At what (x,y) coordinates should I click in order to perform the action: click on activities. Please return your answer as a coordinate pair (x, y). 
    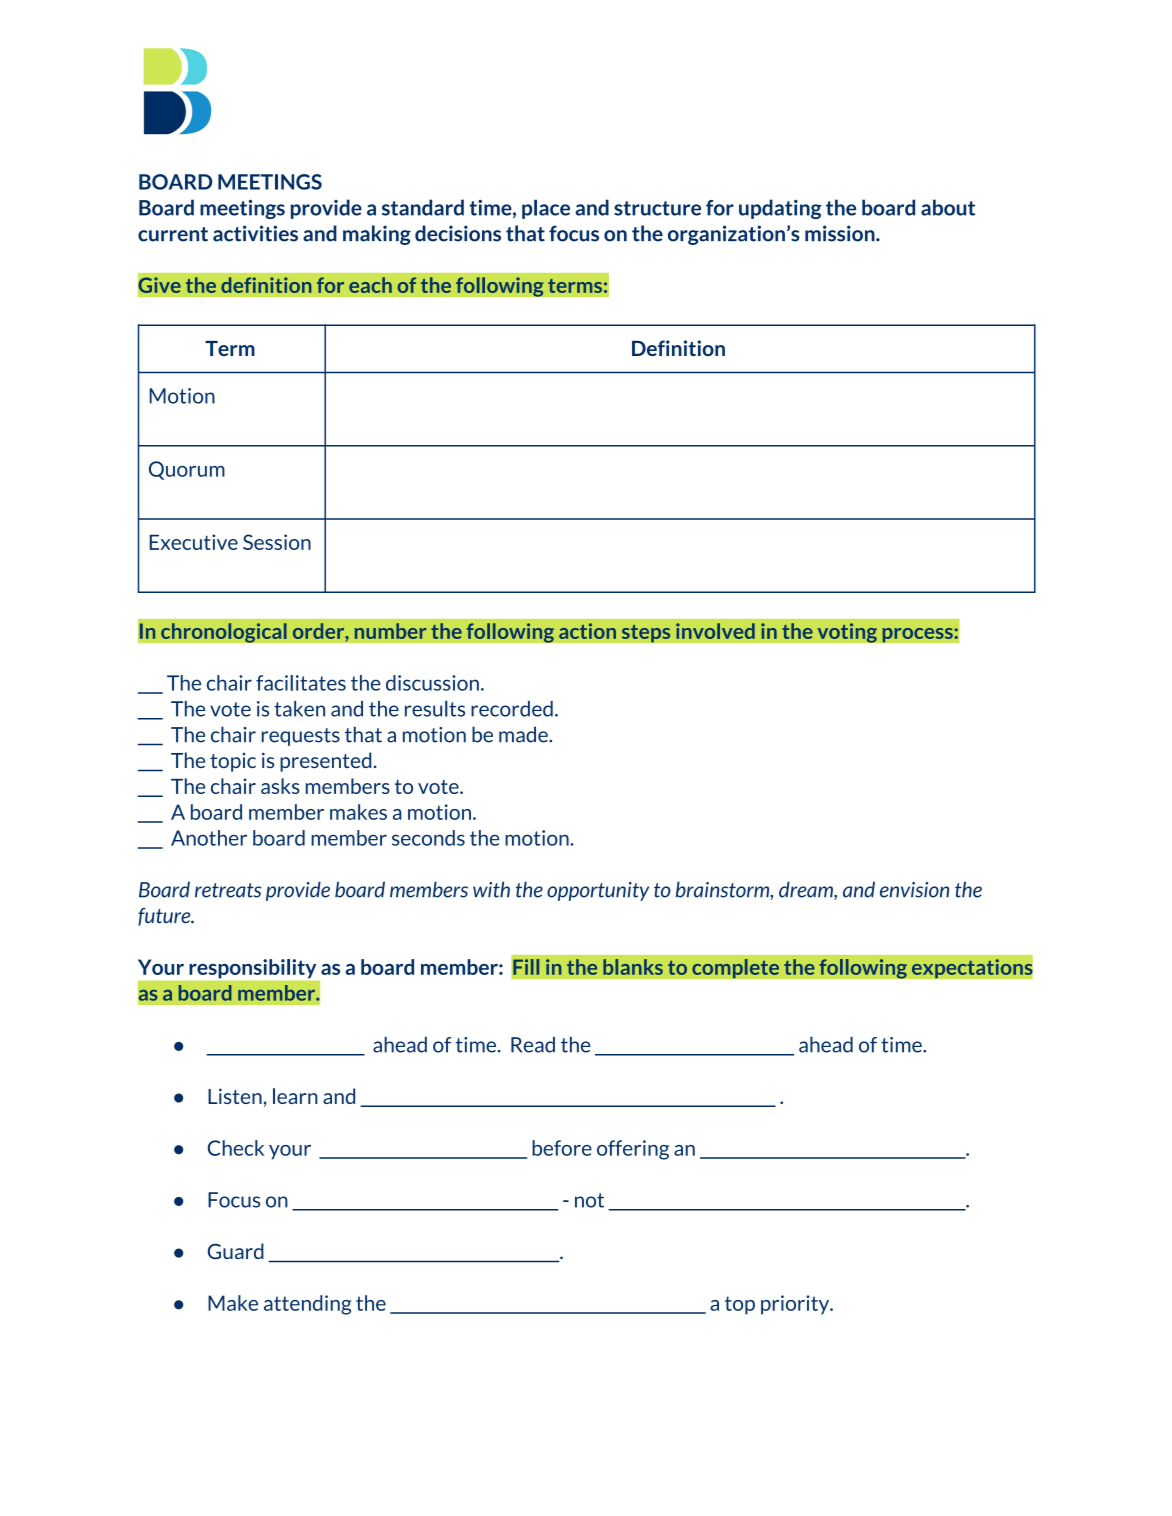
    Looking at the image, I should click on (255, 233).
